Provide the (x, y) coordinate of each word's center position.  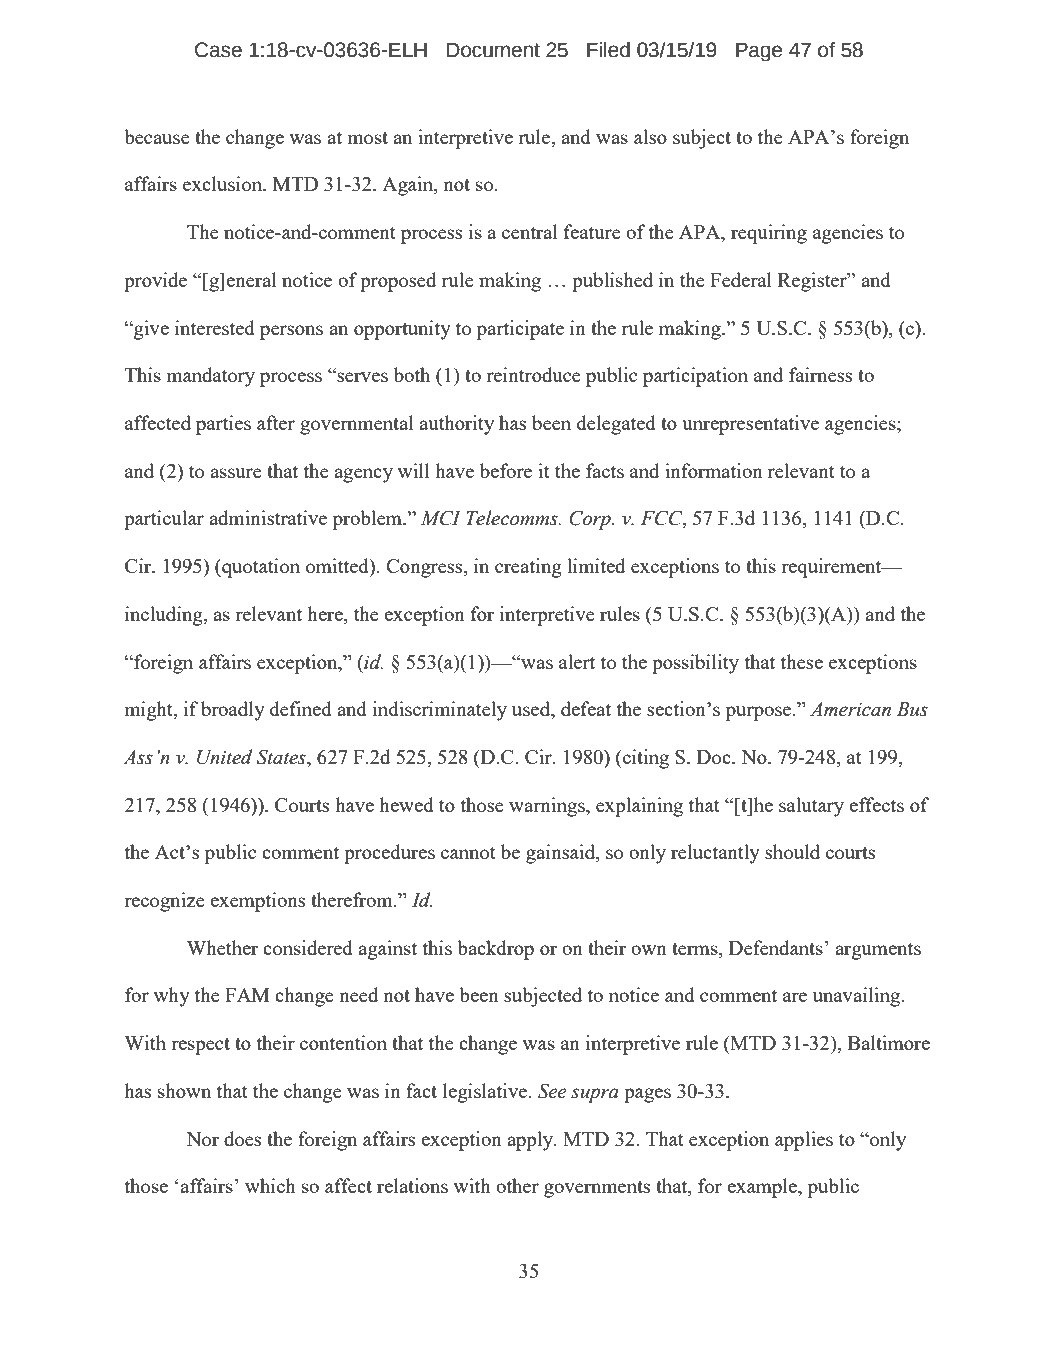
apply (531, 1141)
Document (493, 50)
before (506, 470)
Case (218, 50)
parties (223, 425)
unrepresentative (750, 425)
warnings (548, 807)
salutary (811, 807)
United (224, 757)
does (242, 1138)
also (650, 136)
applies (804, 1141)
